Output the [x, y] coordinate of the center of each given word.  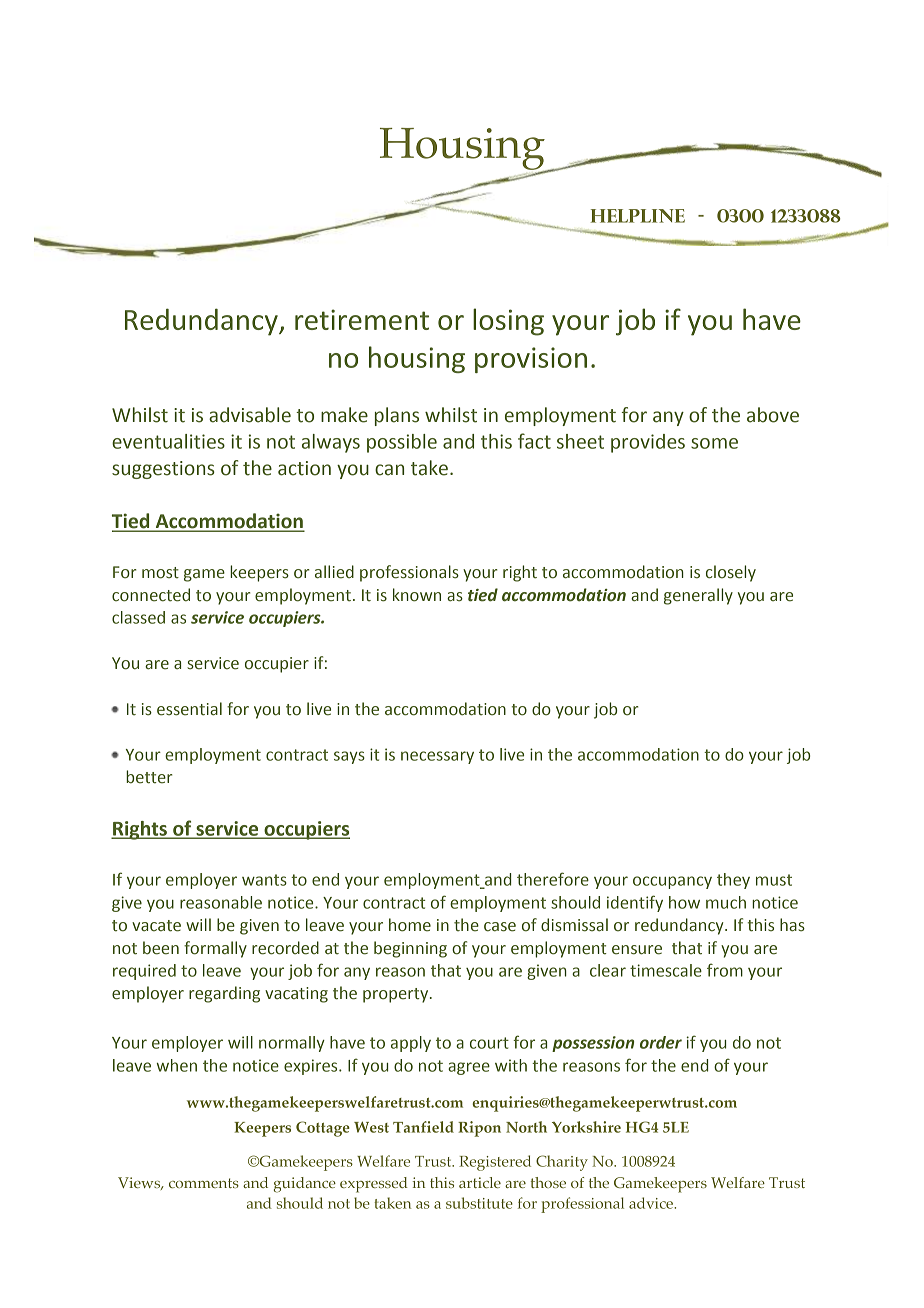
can [389, 470]
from [725, 970]
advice [652, 1203]
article [480, 1182]
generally [698, 596]
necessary [437, 757]
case [500, 927]
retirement [362, 319]
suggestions [163, 470]
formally [215, 949]
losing [508, 322]
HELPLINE [638, 216]
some [714, 443]
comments [204, 1183]
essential [189, 709]
